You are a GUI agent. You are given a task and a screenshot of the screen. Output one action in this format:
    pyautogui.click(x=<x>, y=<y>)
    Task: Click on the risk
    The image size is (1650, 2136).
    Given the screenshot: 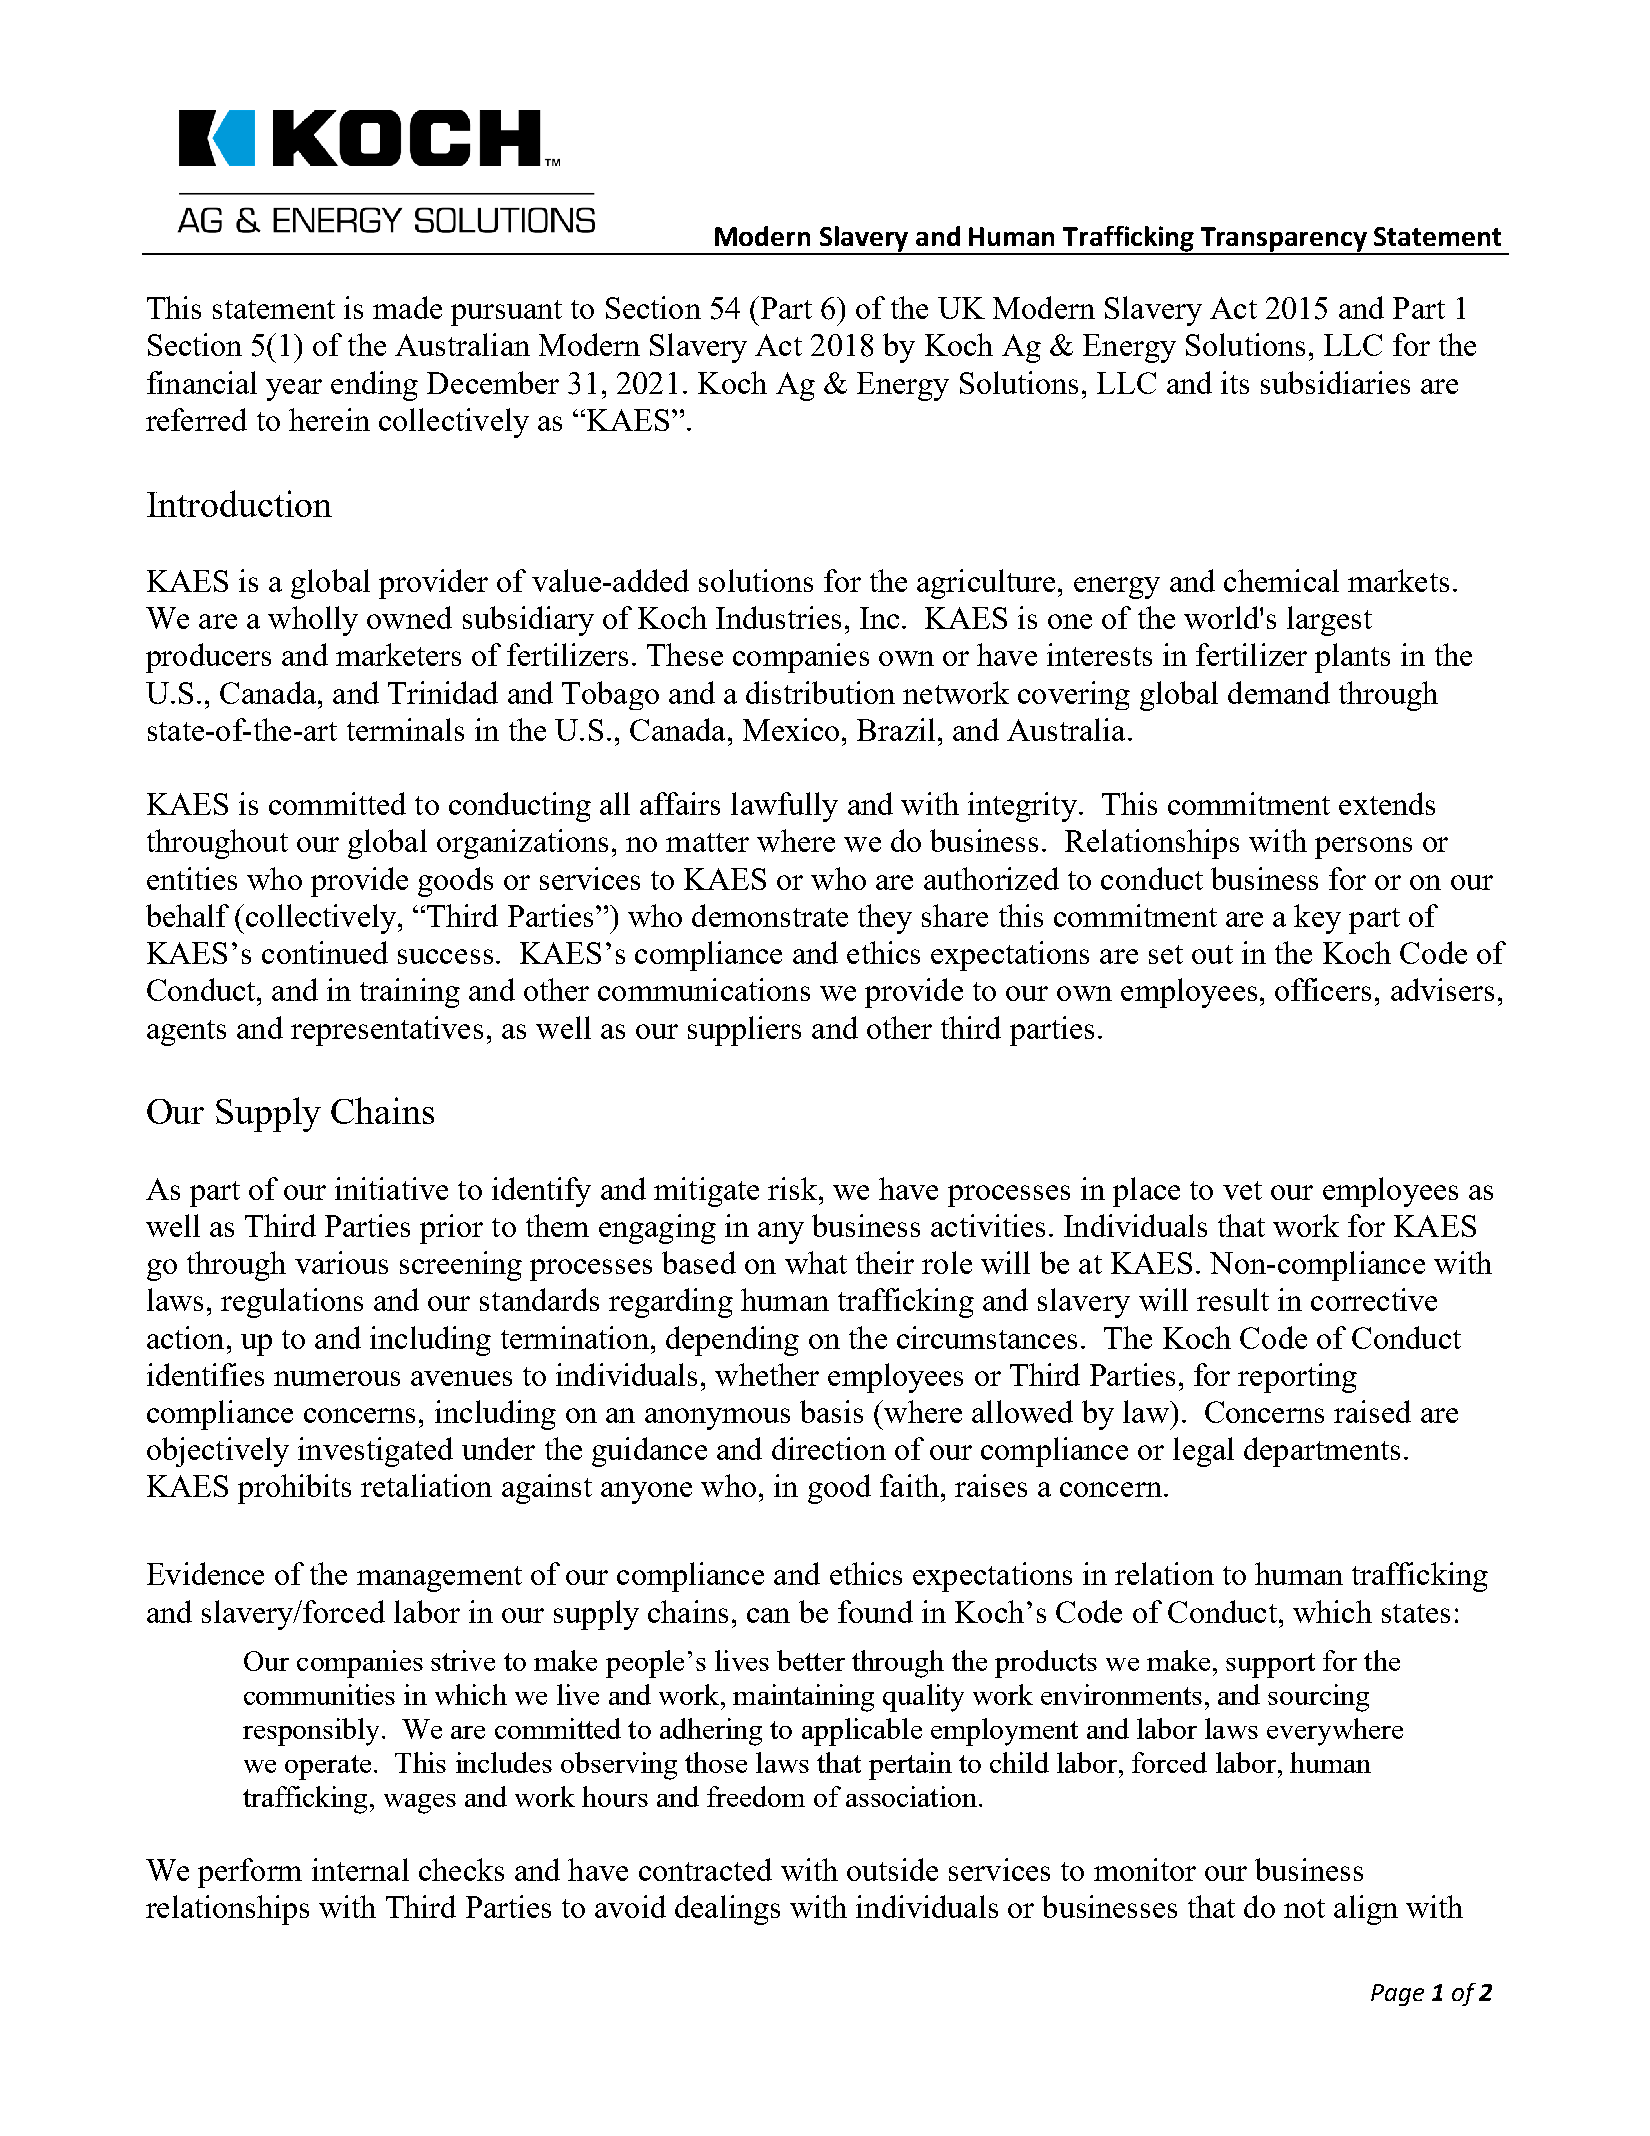 What is the action you would take?
    pyautogui.click(x=794, y=1188)
